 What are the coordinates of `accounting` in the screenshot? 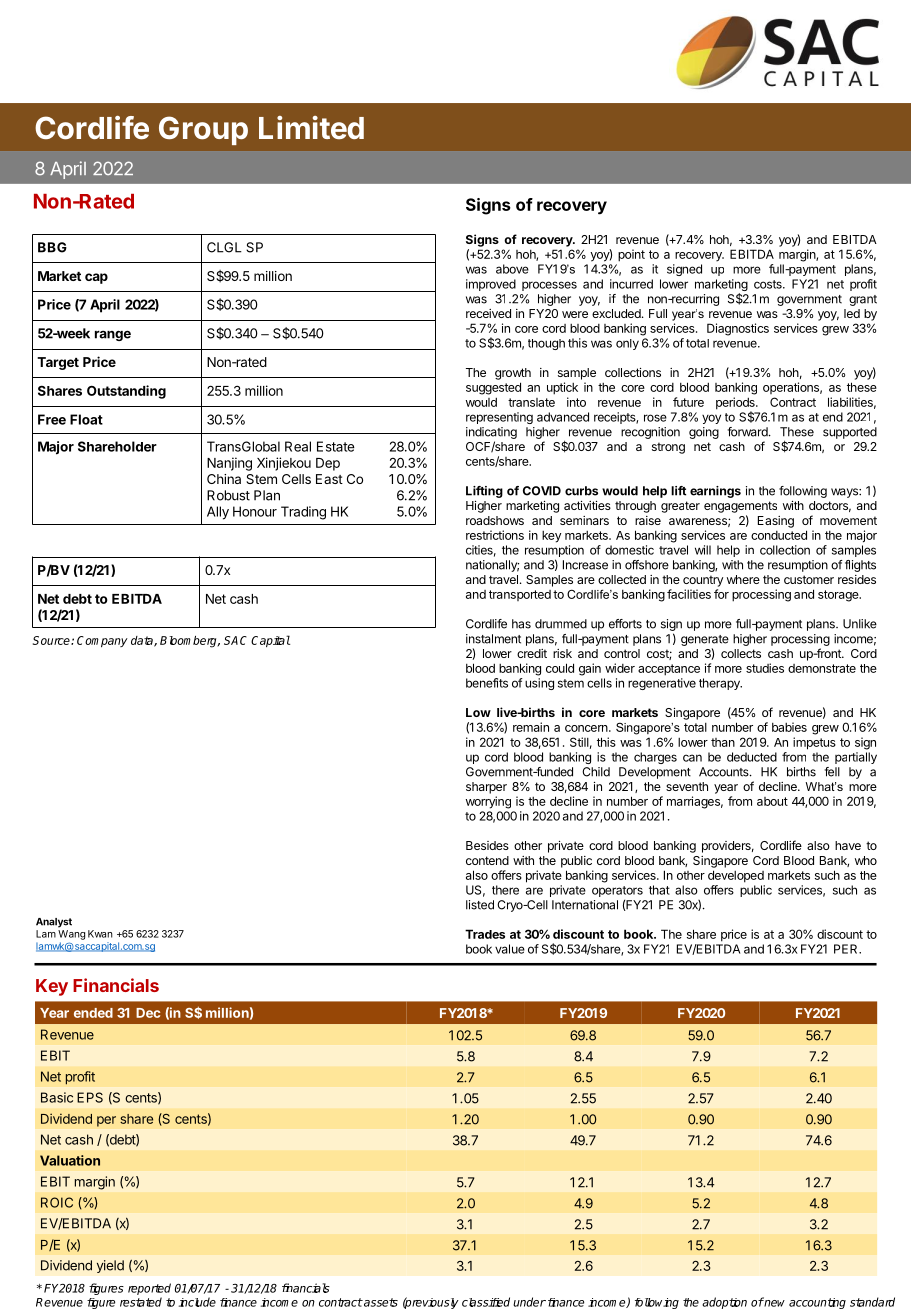 It's located at (817, 1303).
